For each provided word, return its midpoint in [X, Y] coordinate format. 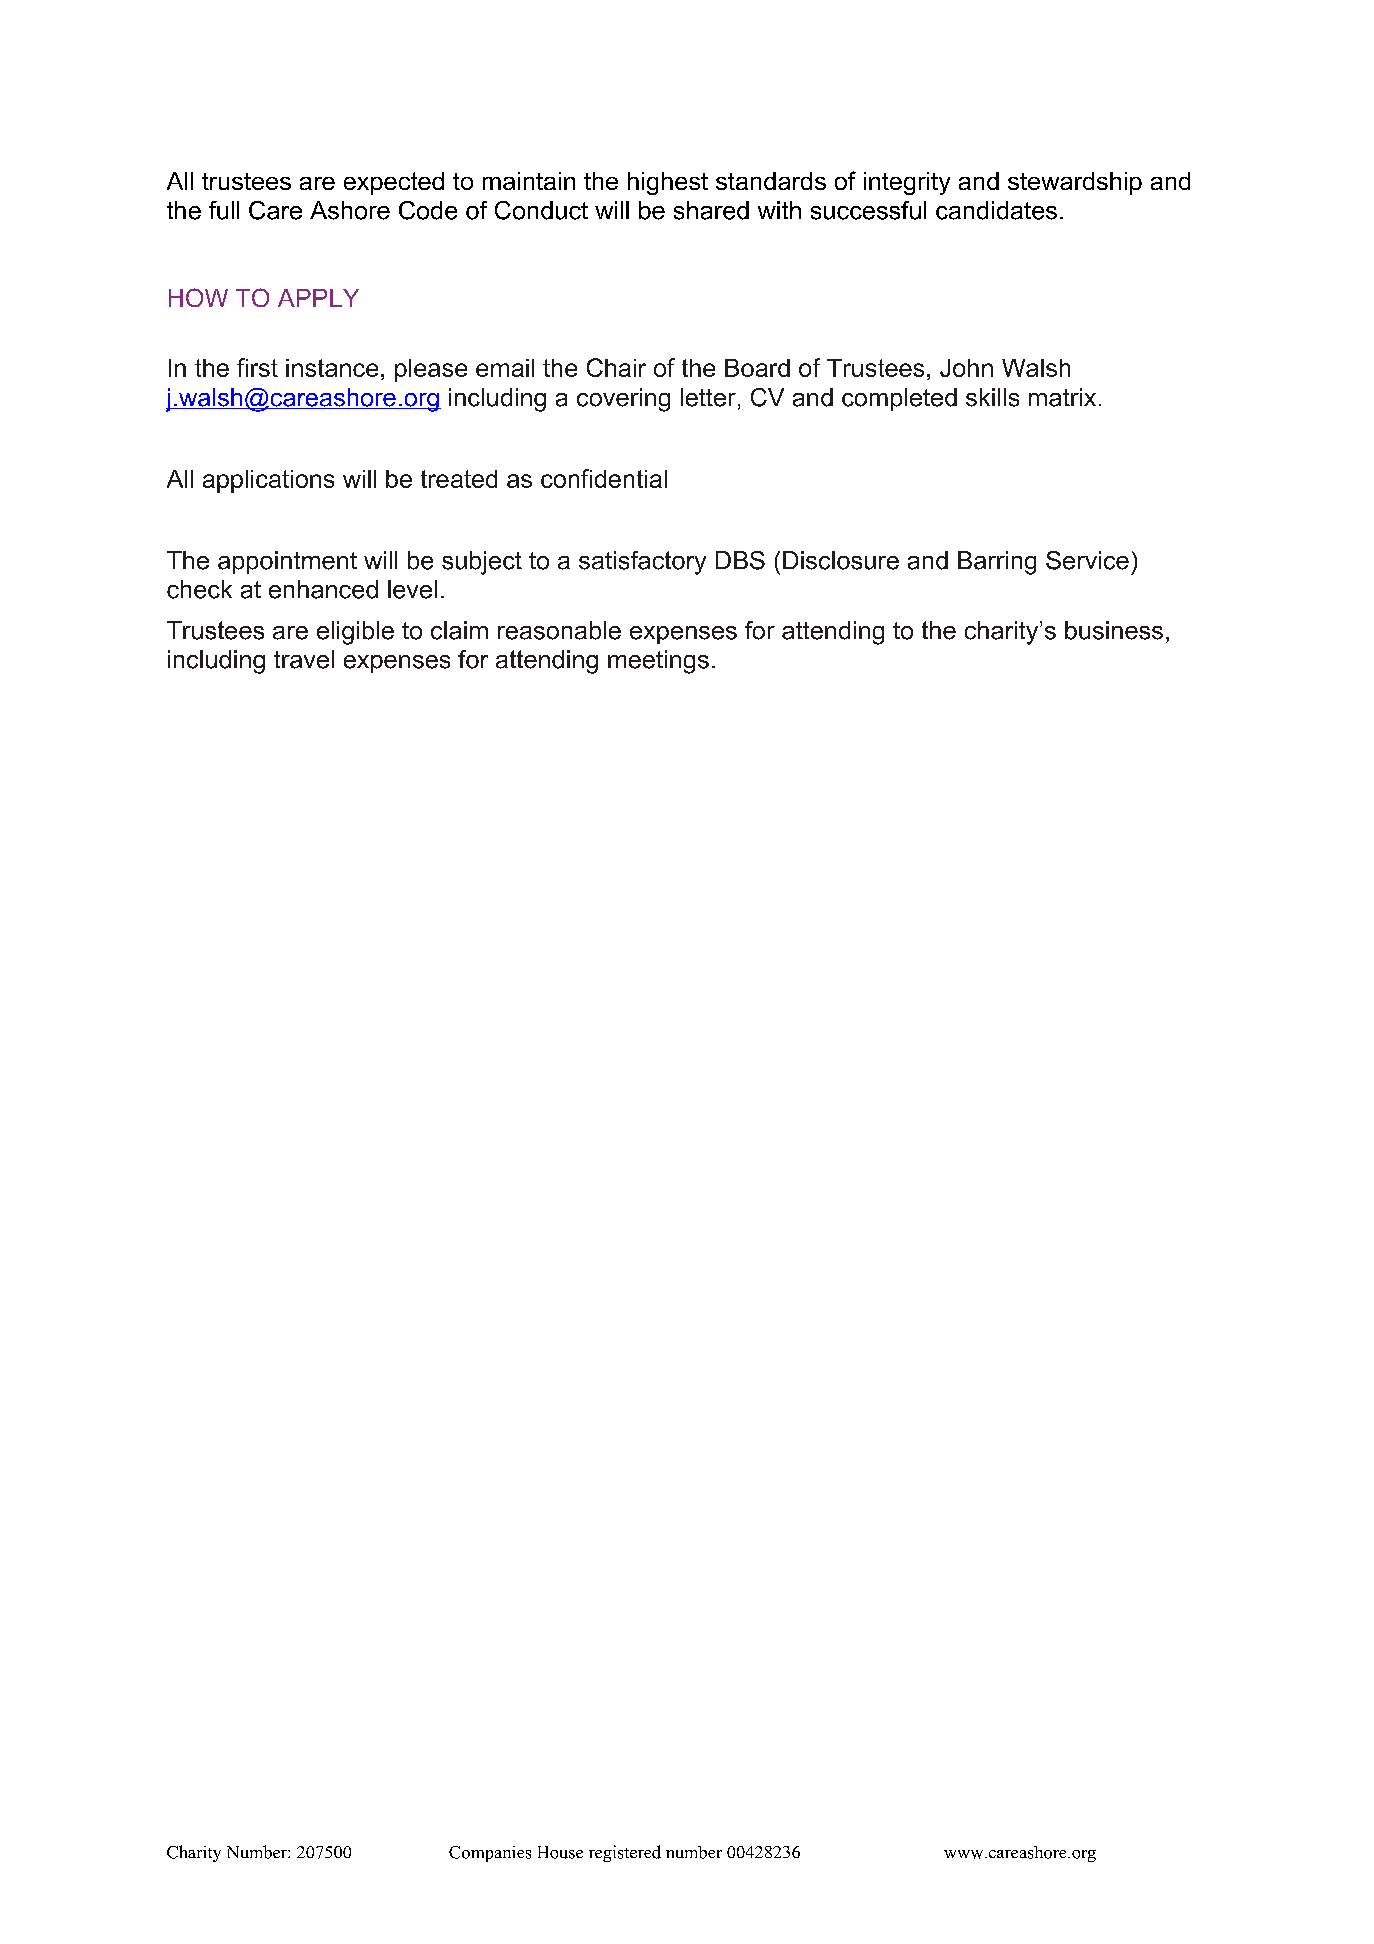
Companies [490, 1854]
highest [668, 183]
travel [304, 659]
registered [625, 1853]
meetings [658, 662]
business [1114, 630]
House [560, 1852]
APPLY [318, 298]
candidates [996, 210]
